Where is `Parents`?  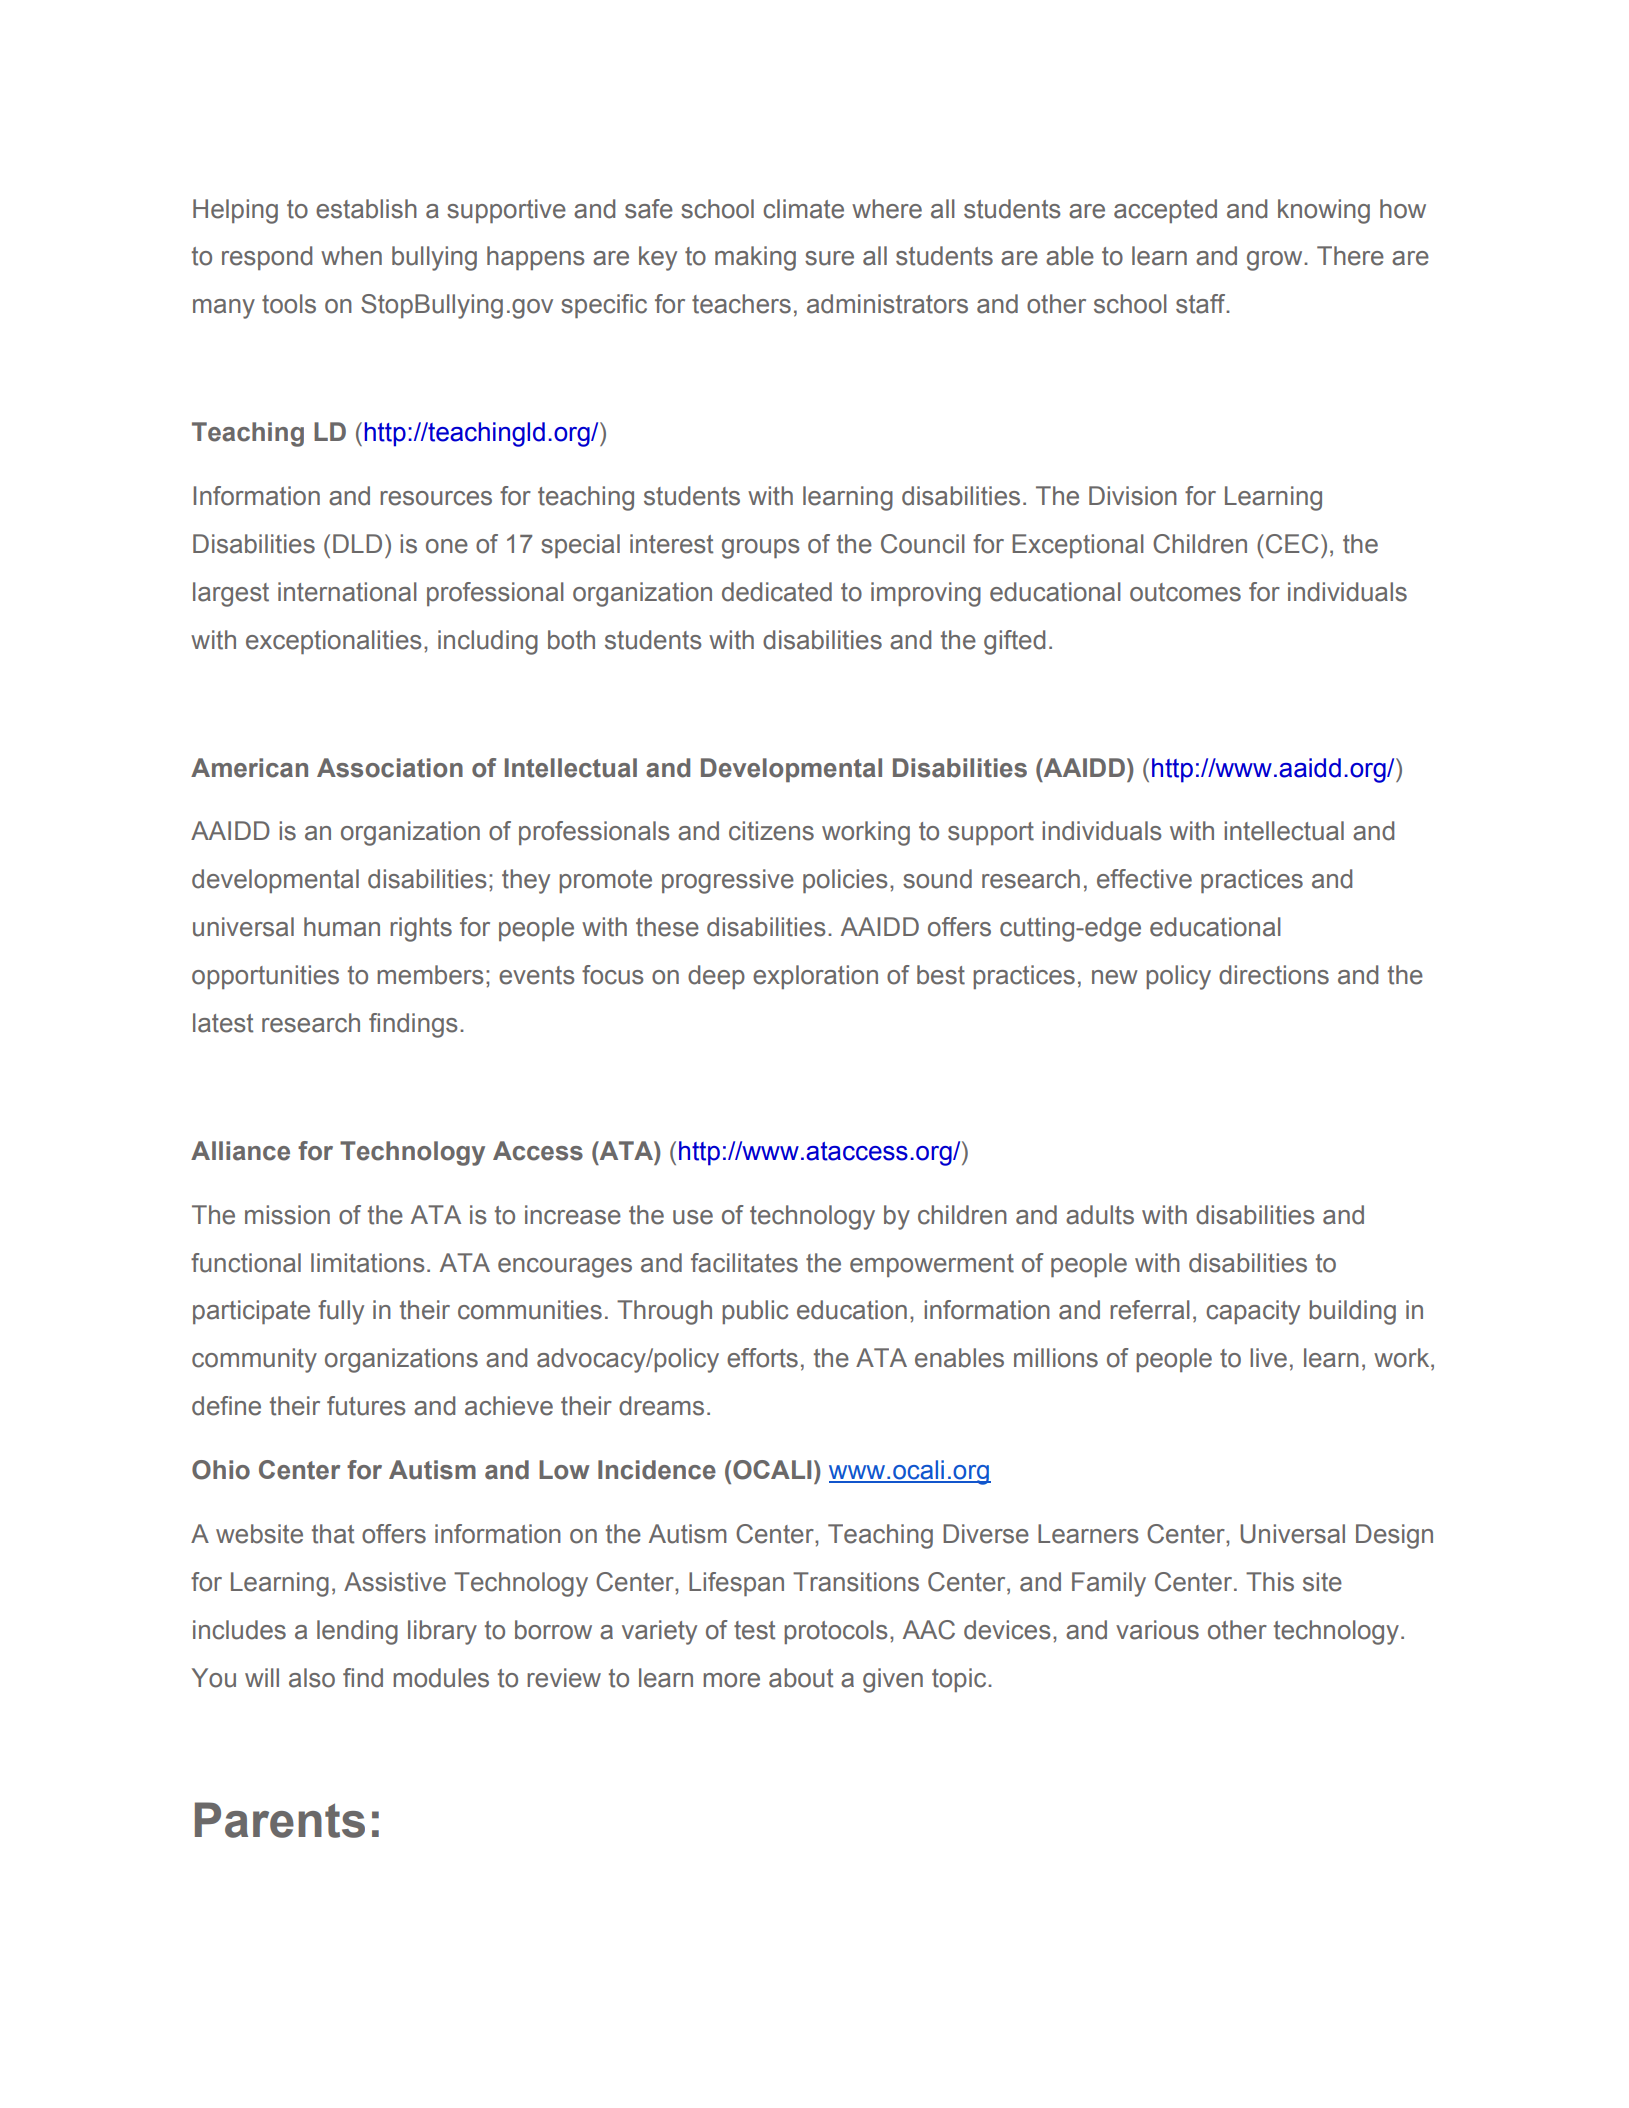
Parents is located at coordinates (280, 1820).
